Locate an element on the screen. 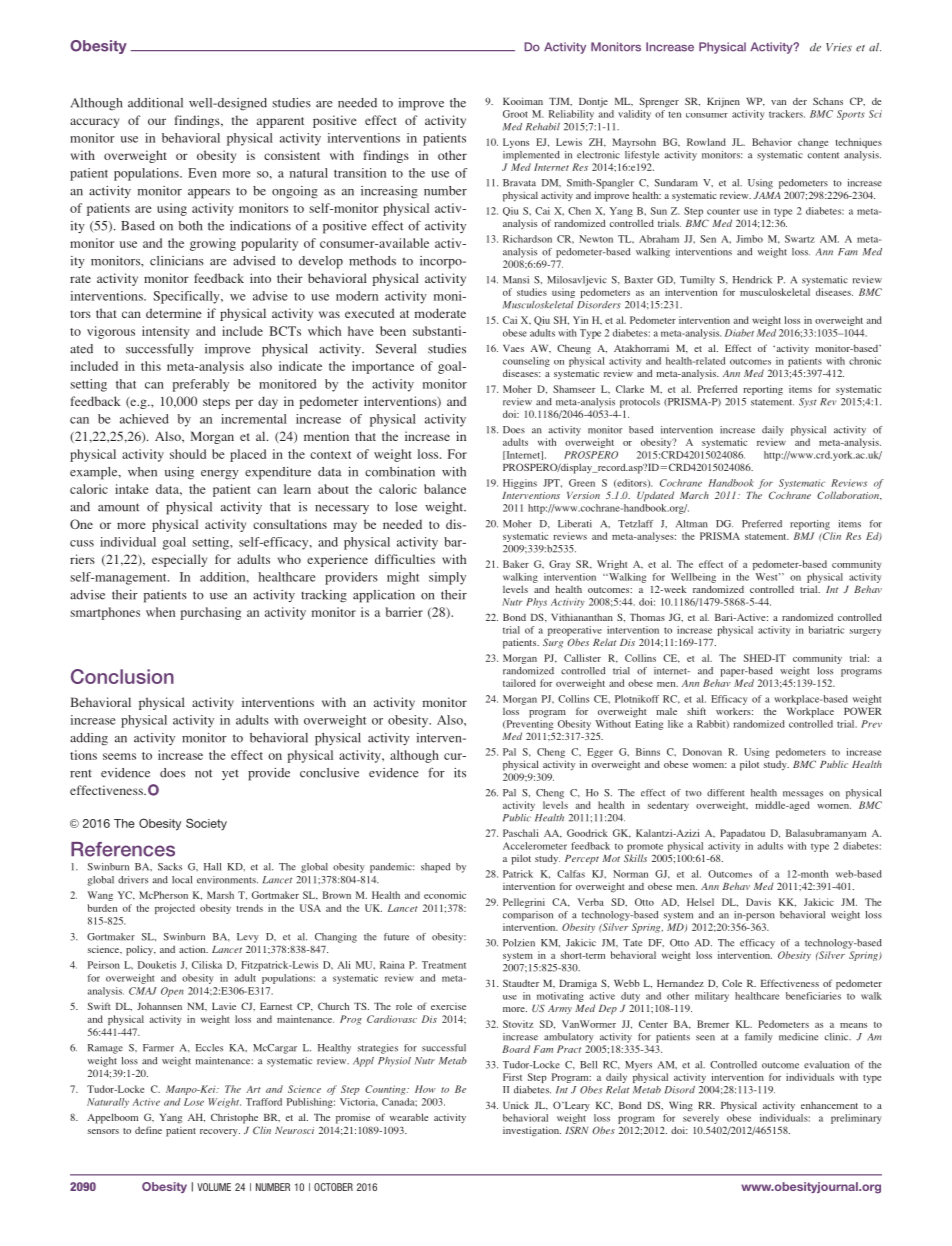 The image size is (952, 1246). Vries is located at coordinates (839, 47).
